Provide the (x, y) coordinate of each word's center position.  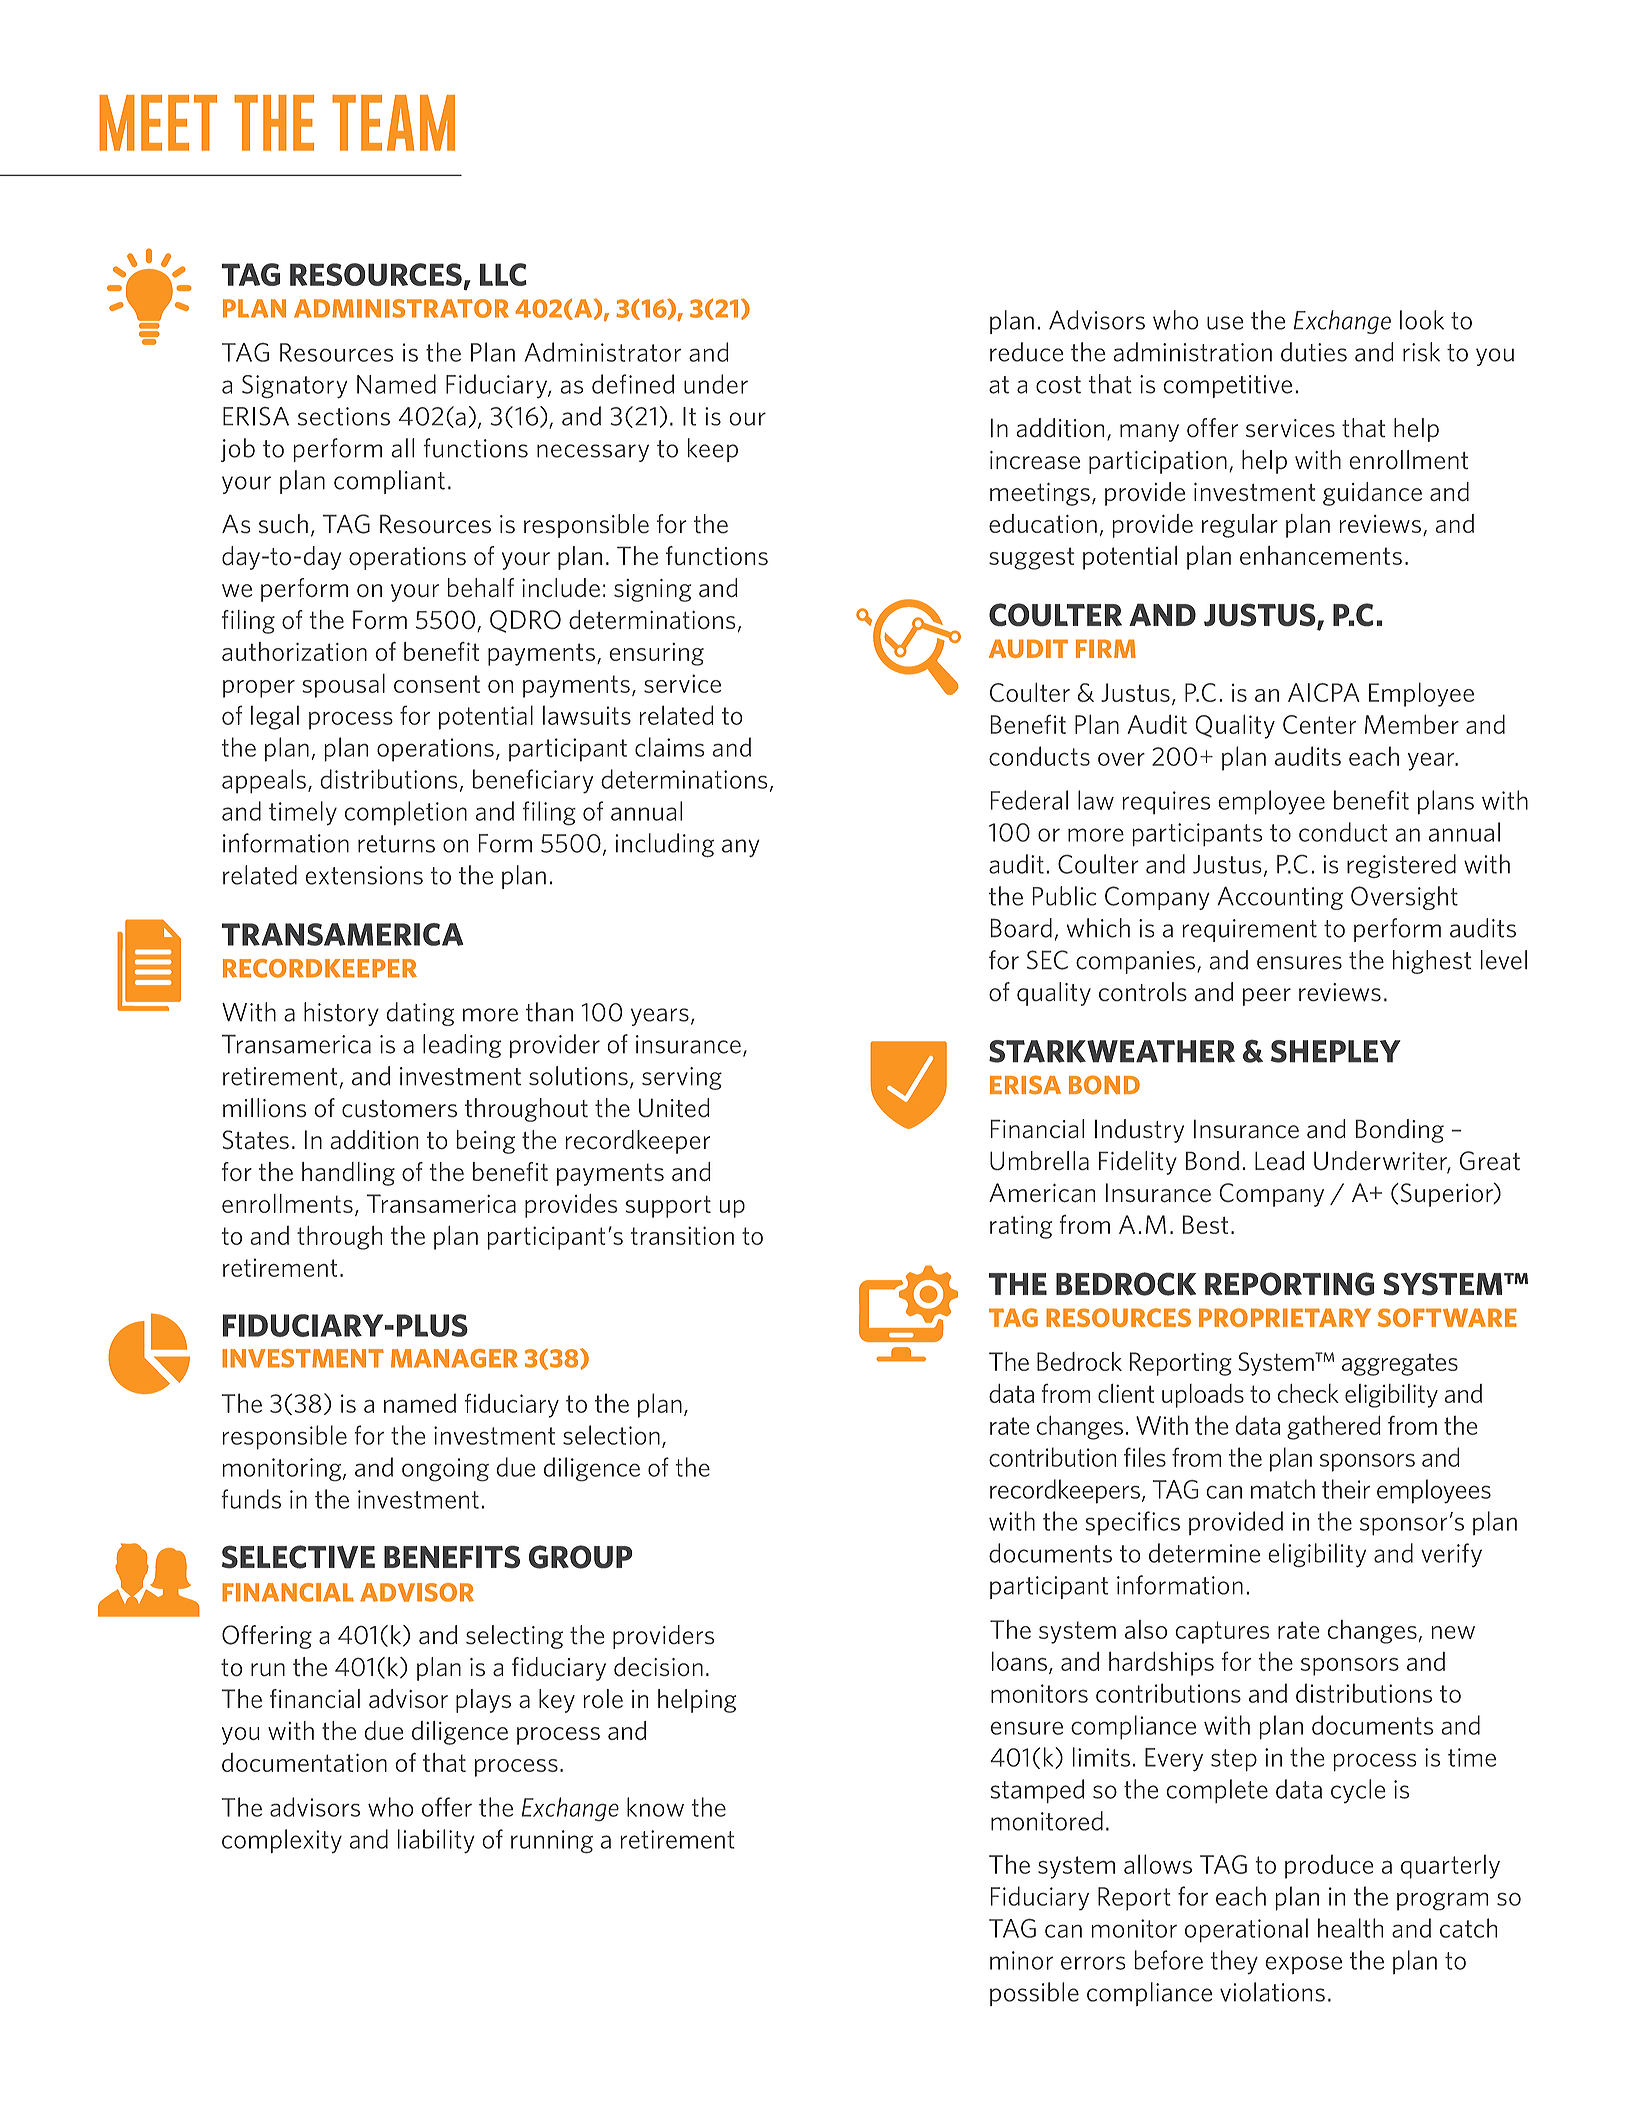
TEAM (393, 123)
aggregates (1400, 1365)
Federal (1029, 800)
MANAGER (454, 1358)
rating (1021, 1227)
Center (1319, 724)
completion (406, 813)
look (1422, 320)
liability (436, 1841)
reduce (1026, 352)
